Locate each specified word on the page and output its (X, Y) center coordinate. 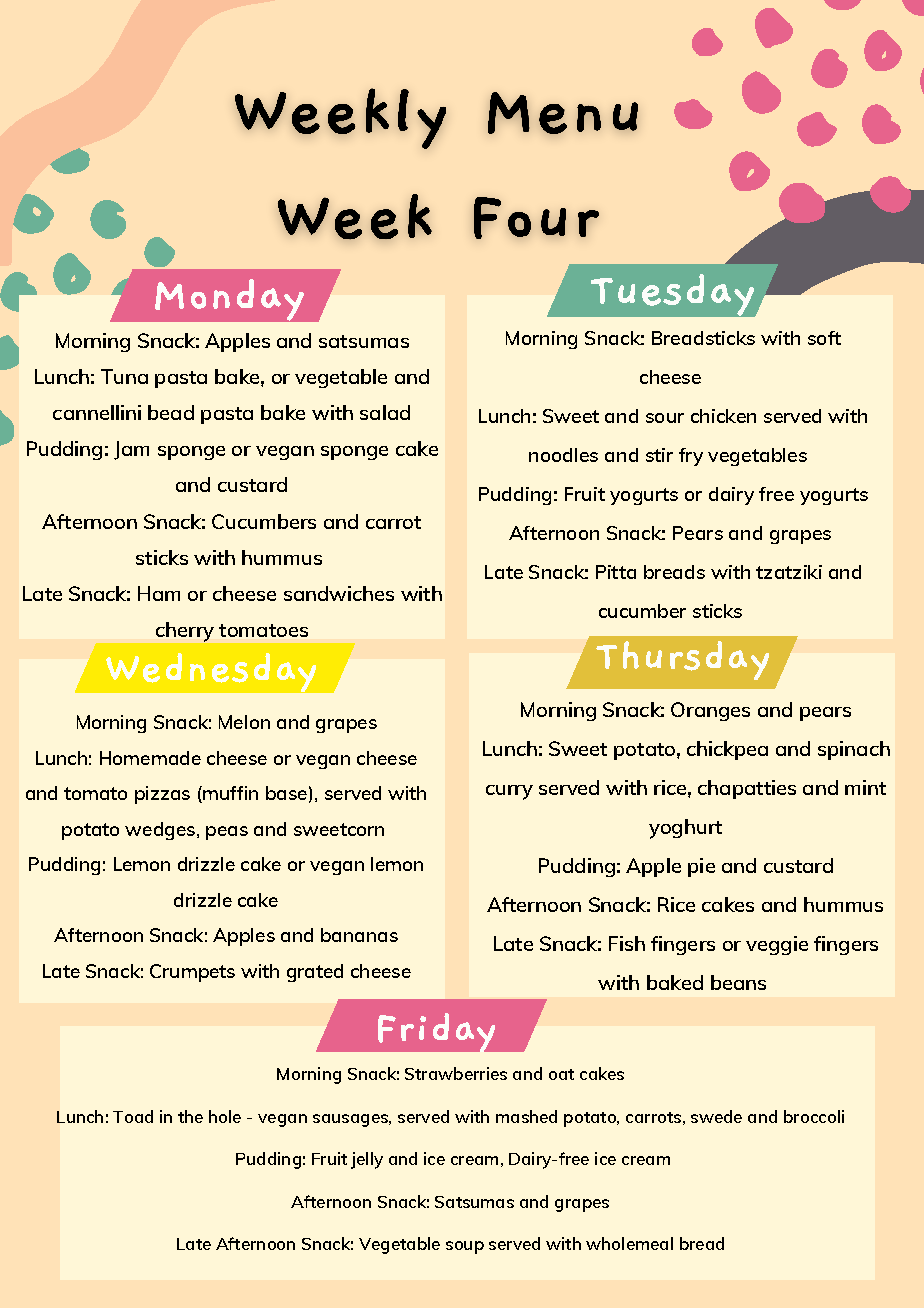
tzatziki (789, 572)
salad (385, 412)
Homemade (150, 758)
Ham (159, 593)
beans (738, 982)
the (190, 1116)
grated (315, 973)
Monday (229, 300)
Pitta (616, 572)
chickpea (727, 750)
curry (509, 792)
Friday (436, 1032)
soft (824, 338)
